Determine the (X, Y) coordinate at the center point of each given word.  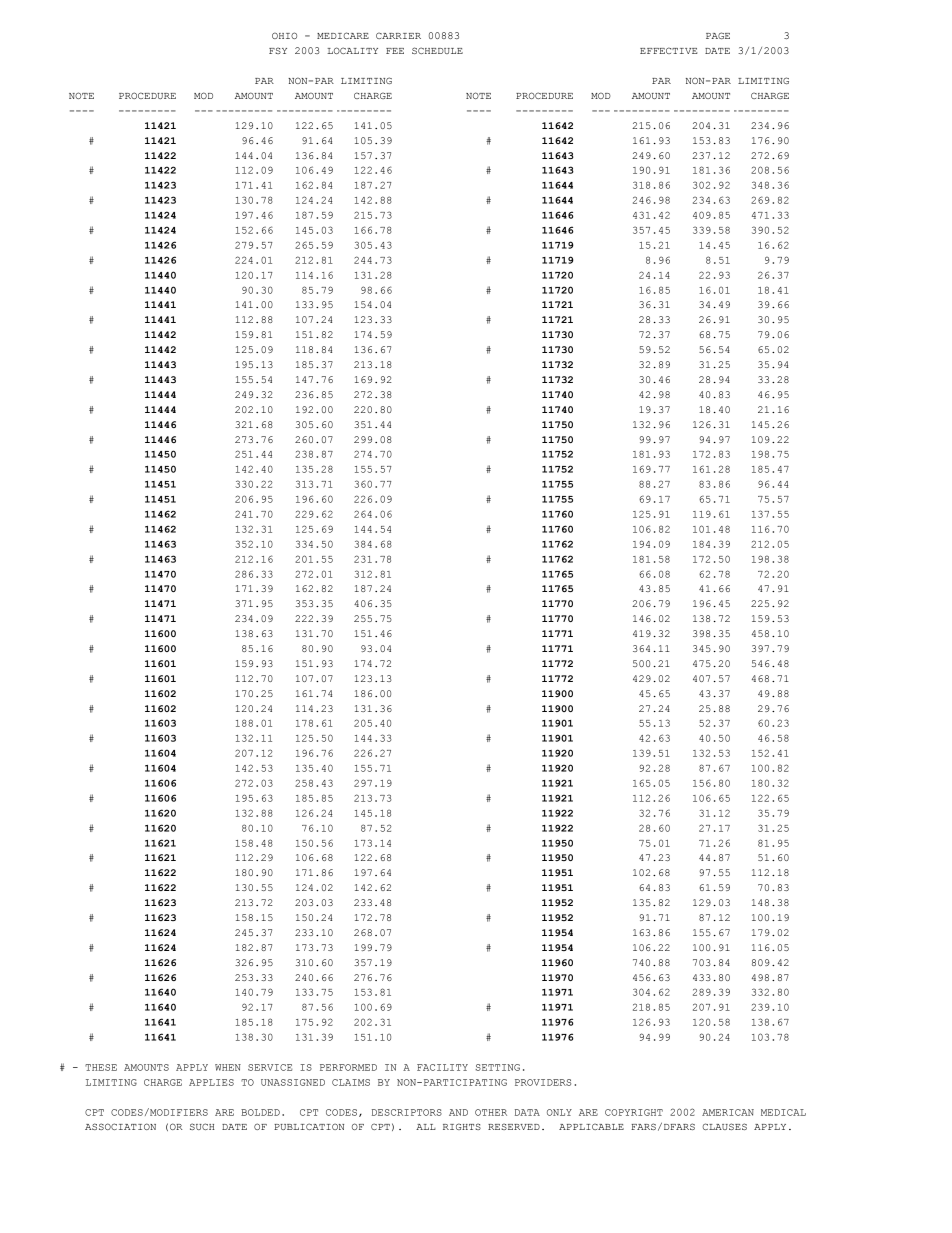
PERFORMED (348, 1067)
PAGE (718, 35)
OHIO (284, 35)
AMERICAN (728, 1112)
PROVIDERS (543, 1082)
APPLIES (211, 1082)
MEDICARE (343, 35)
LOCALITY (352, 50)
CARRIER (398, 35)
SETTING (497, 1067)
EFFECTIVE (668, 50)
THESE (101, 1067)
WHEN (228, 1067)
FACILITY (442, 1067)
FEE (395, 51)
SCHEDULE (437, 50)
